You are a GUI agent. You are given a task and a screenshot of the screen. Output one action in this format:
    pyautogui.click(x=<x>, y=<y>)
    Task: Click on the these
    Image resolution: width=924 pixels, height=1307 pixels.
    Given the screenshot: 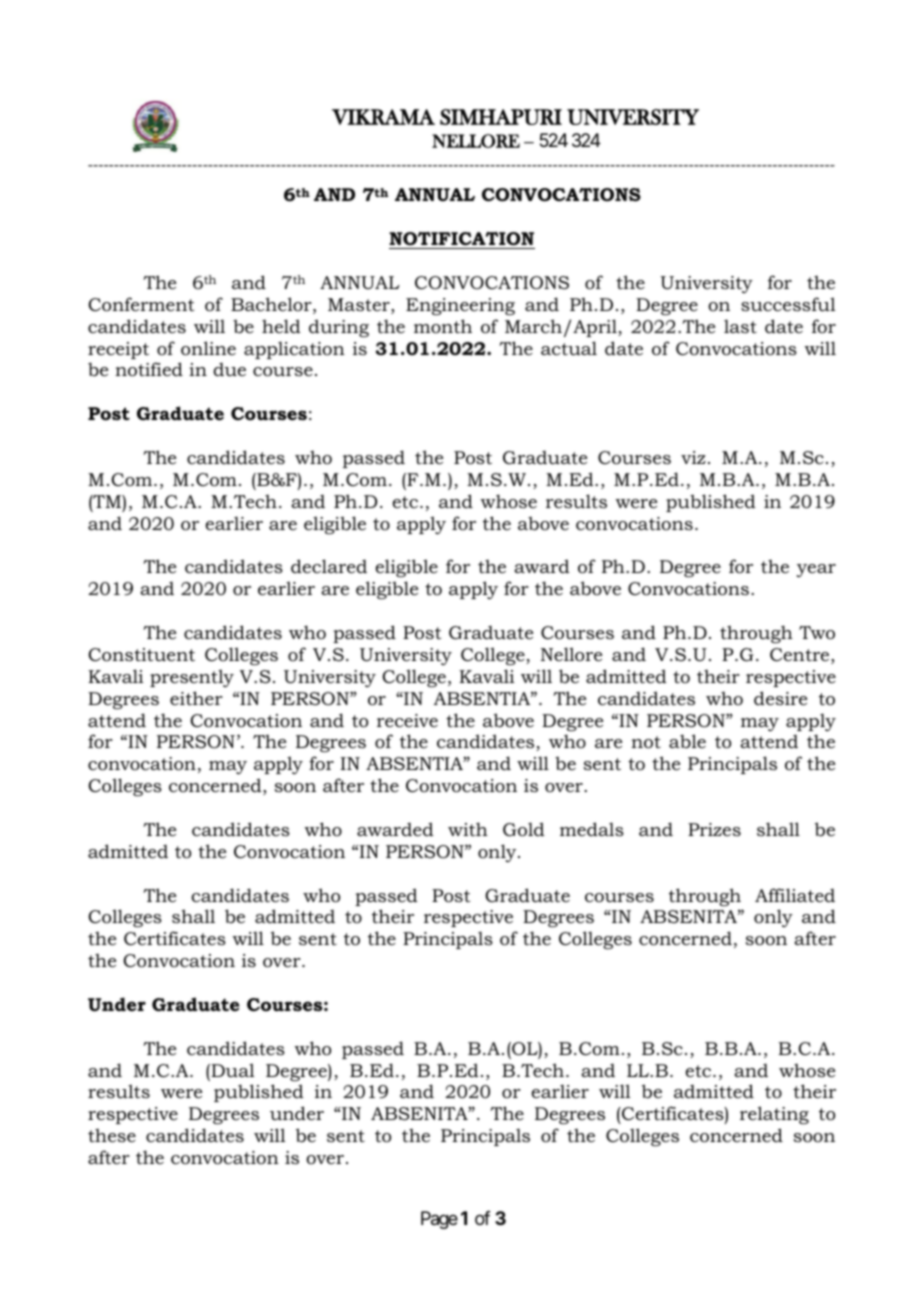 What is the action you would take?
    pyautogui.click(x=112, y=1135)
